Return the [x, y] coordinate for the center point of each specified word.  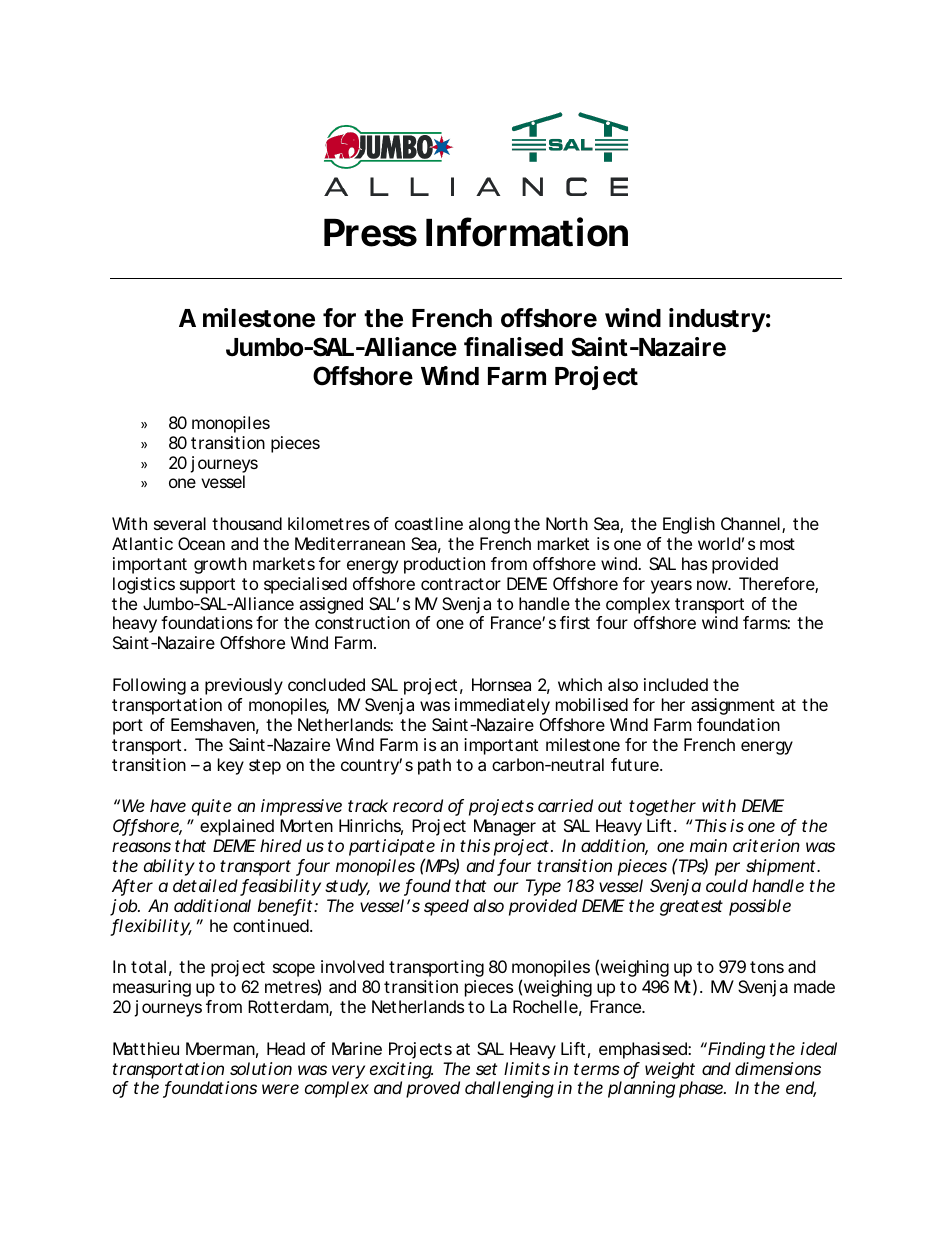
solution [261, 1068]
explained [237, 827]
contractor [461, 584]
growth [220, 565]
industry [717, 320]
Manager [505, 827]
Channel [750, 523]
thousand [247, 523]
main [708, 845]
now [714, 585]
